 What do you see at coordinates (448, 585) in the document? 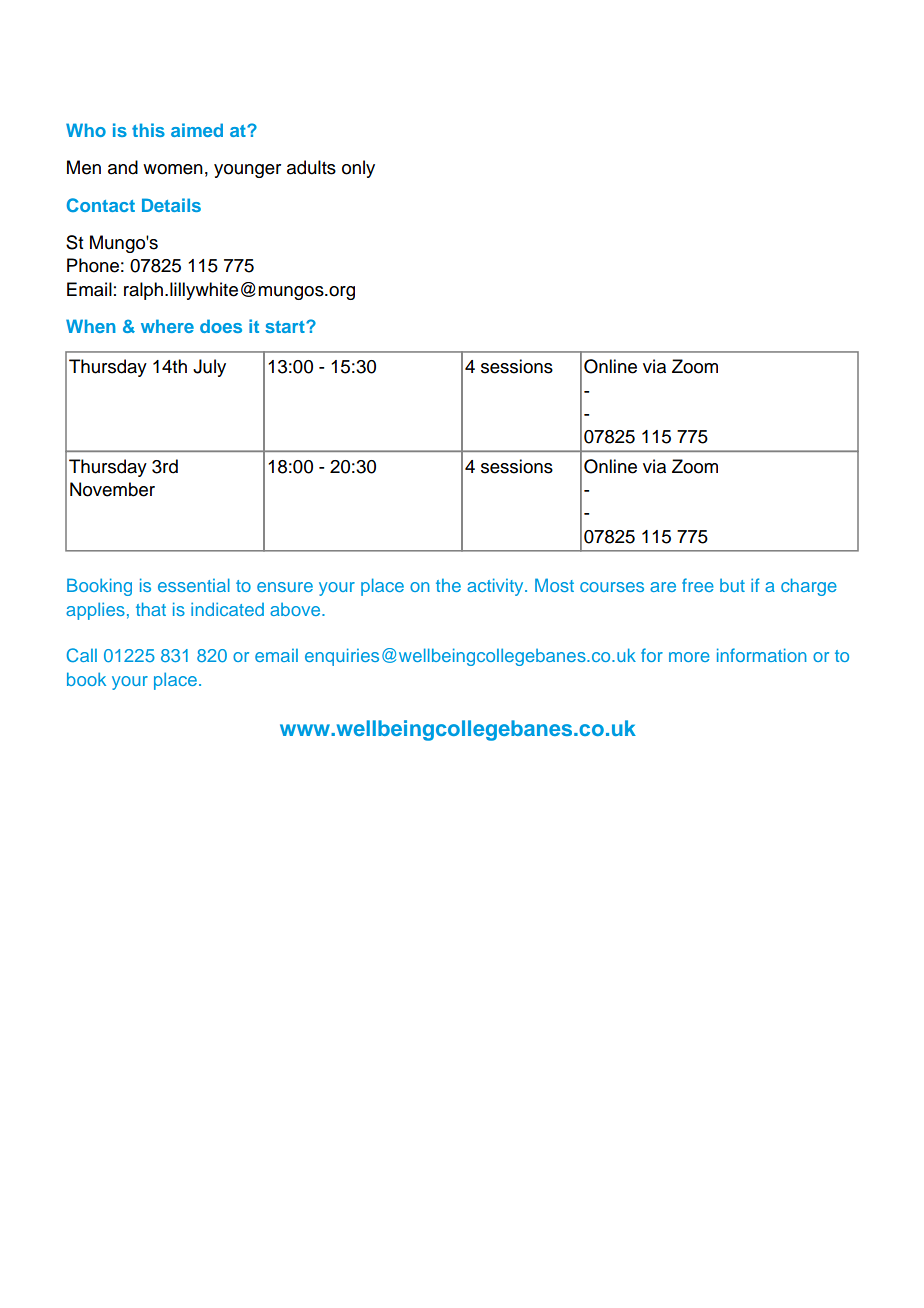
I see `the` at bounding box center [448, 585].
